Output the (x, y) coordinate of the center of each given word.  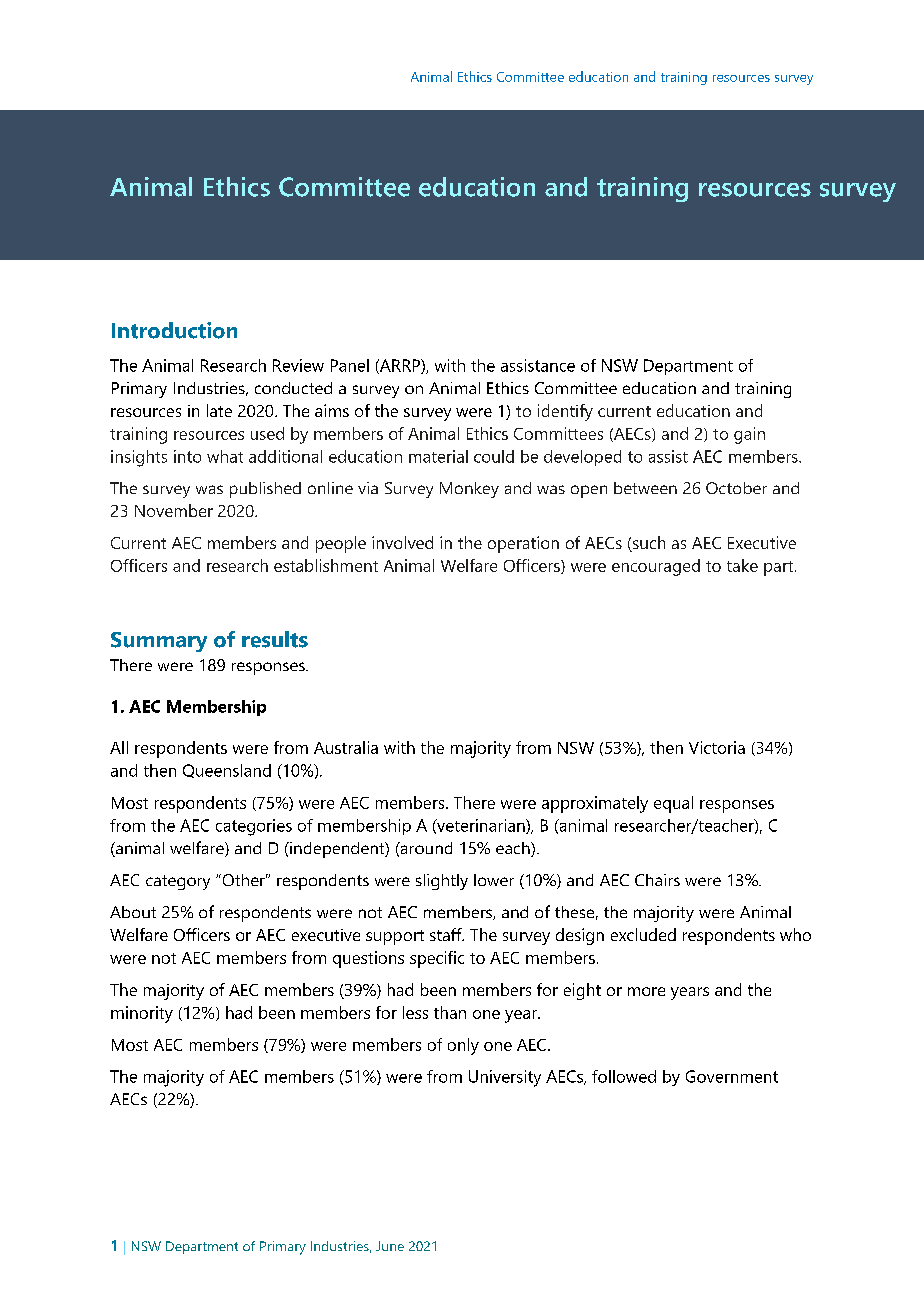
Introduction (174, 330)
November (174, 510)
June (390, 1246)
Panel (350, 365)
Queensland (227, 771)
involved (402, 542)
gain (749, 435)
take (742, 565)
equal (673, 804)
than (450, 1012)
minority (142, 1014)
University (505, 1078)
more (646, 991)
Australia (346, 747)
